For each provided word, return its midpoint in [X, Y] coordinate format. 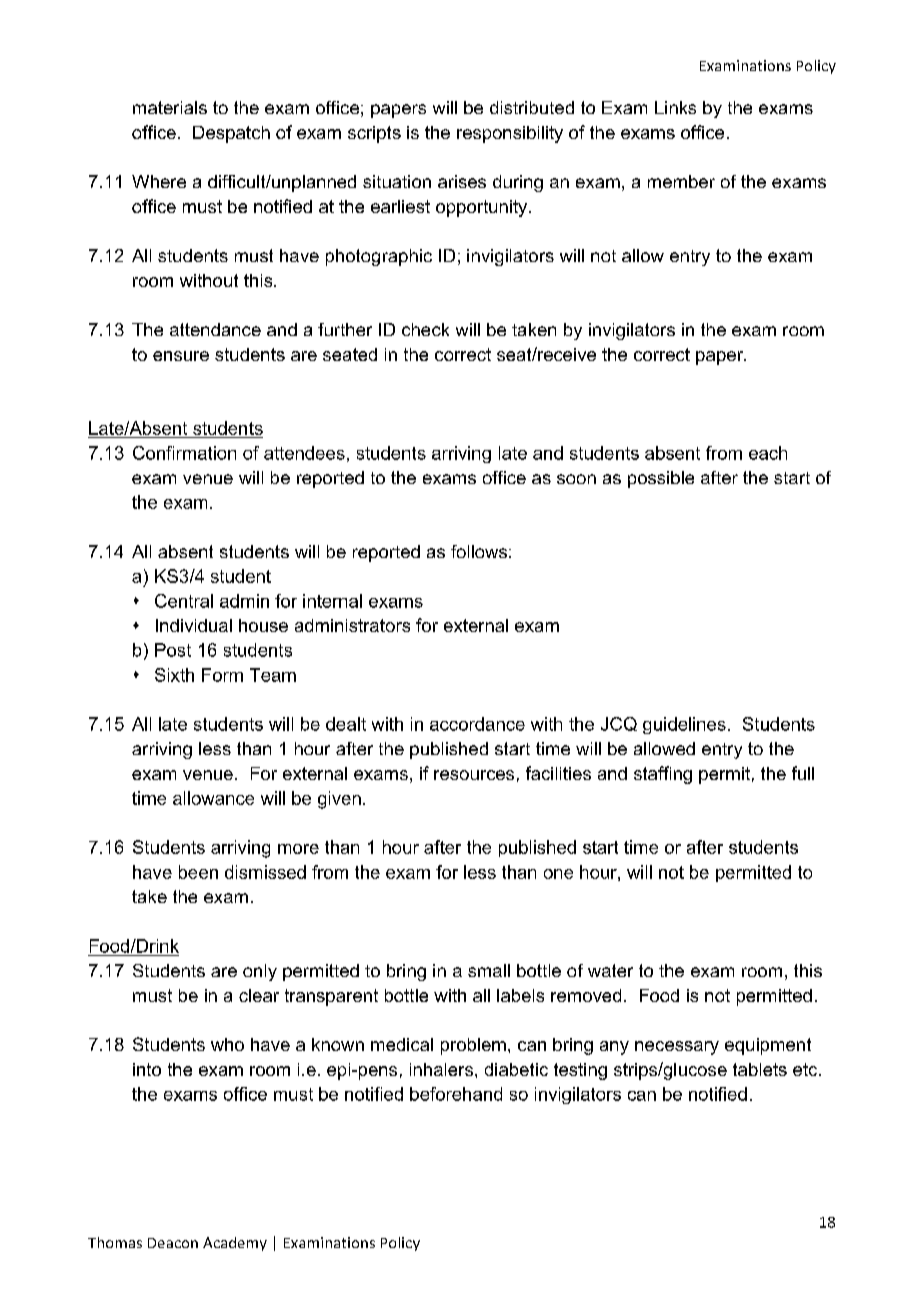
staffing [663, 775]
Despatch [231, 134]
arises [462, 181]
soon [576, 479]
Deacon [173, 1243]
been [198, 872]
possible [661, 479]
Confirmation [184, 453]
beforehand [456, 1094]
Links [675, 107]
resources [474, 775]
